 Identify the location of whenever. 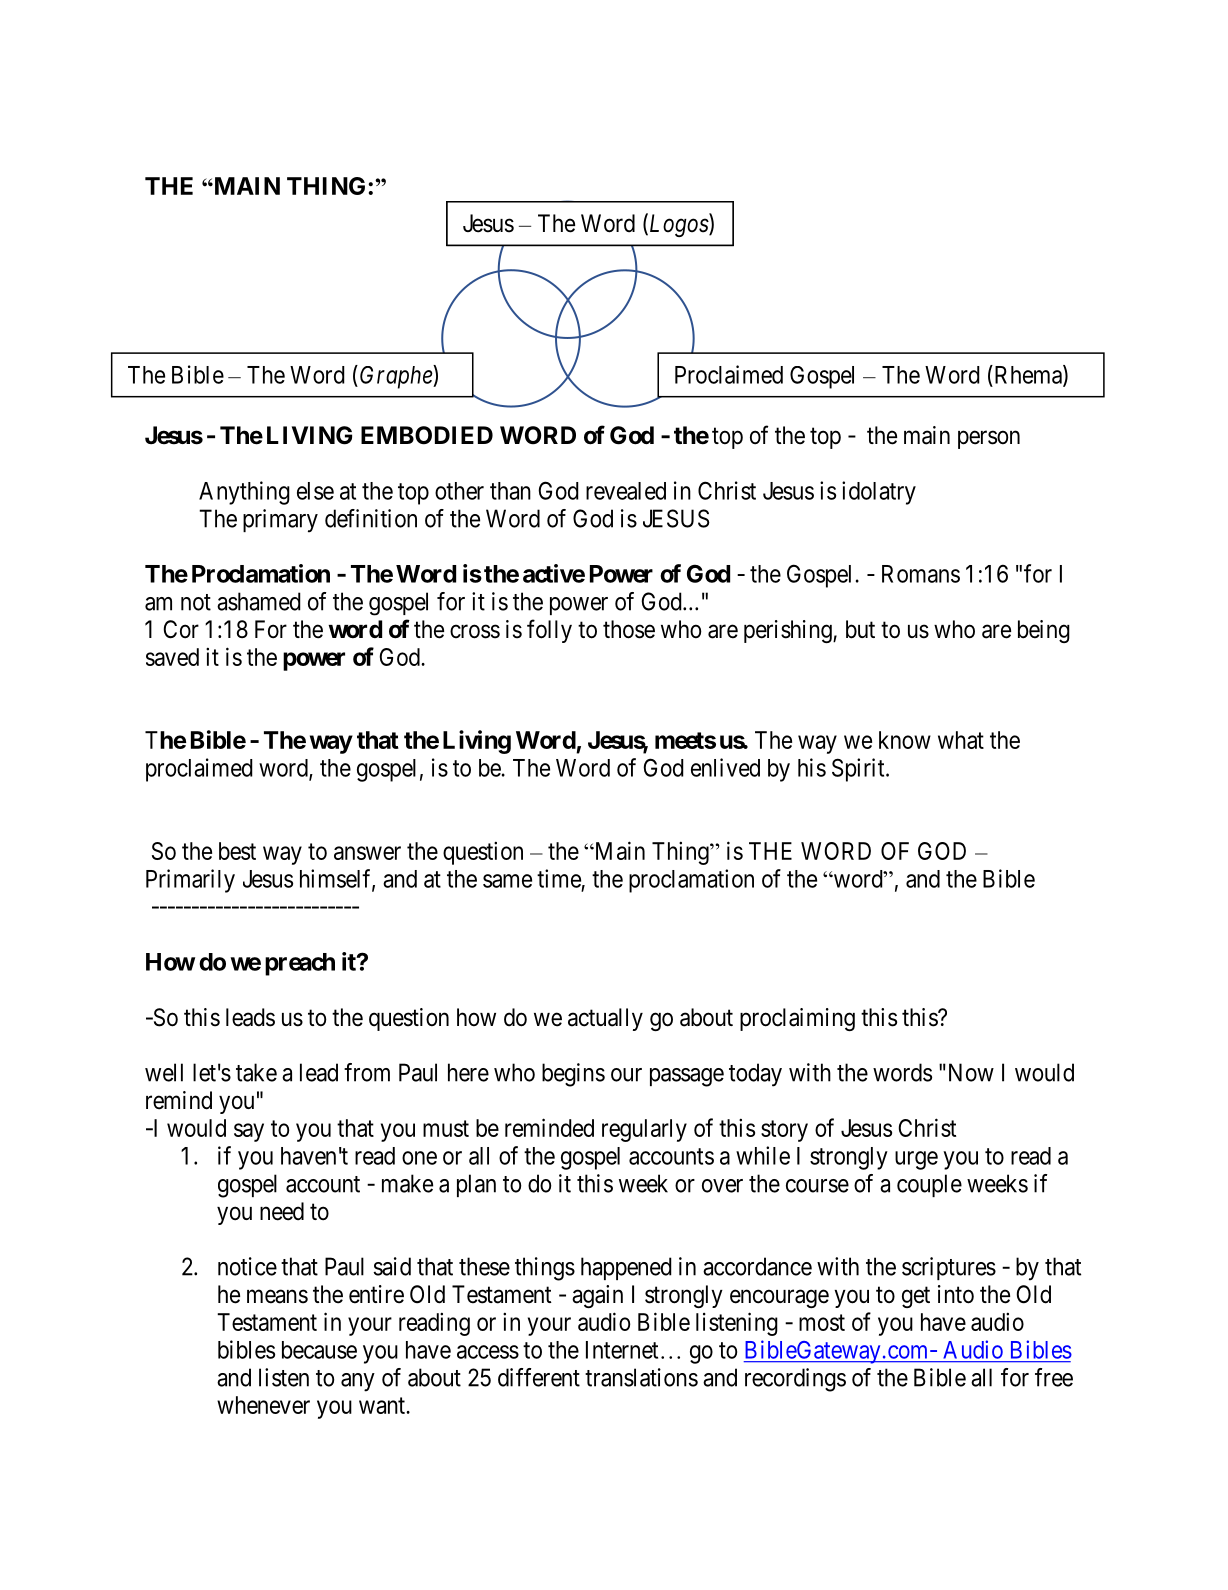
(263, 1405).
